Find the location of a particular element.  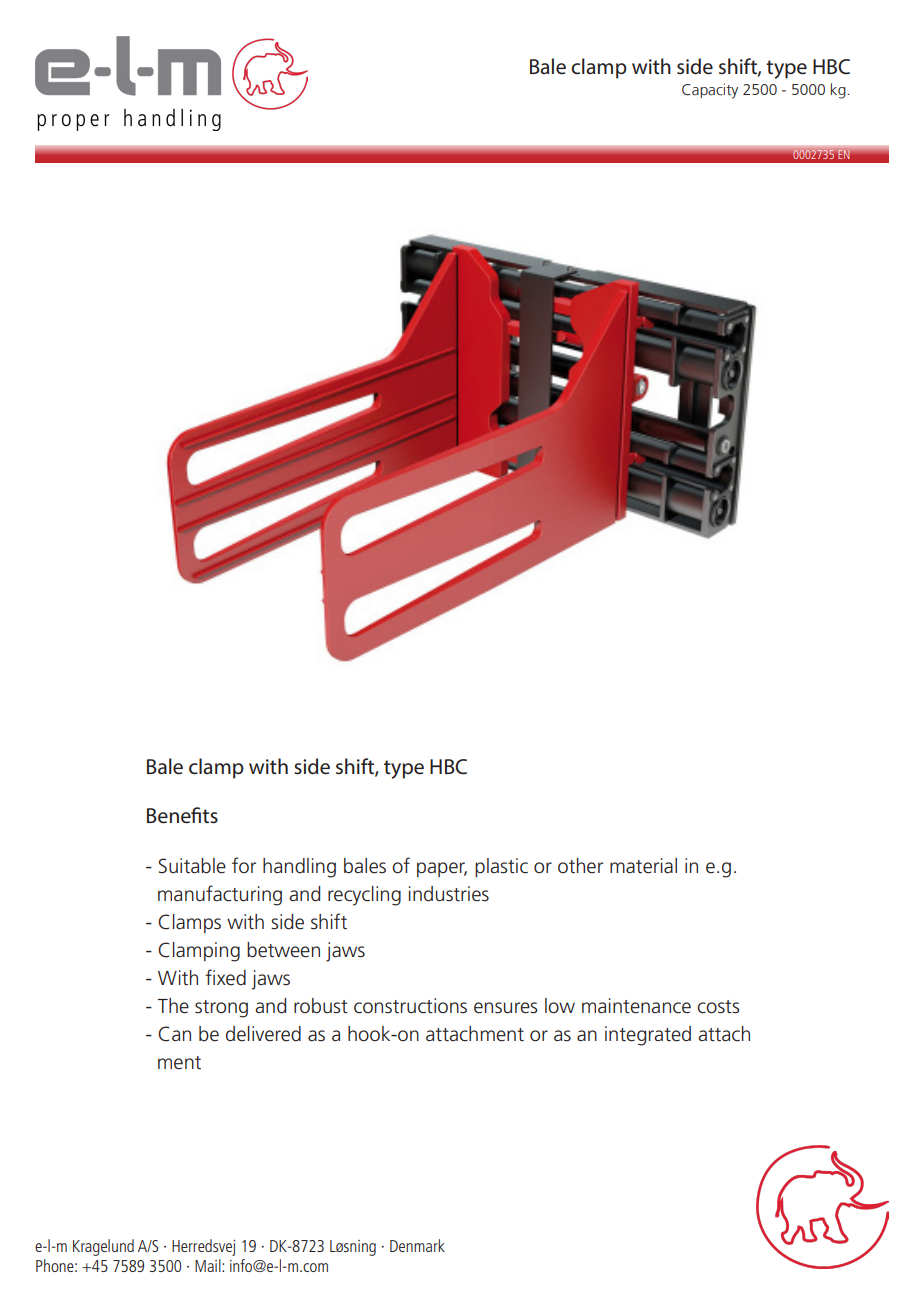

Benefits is located at coordinates (182, 815).
